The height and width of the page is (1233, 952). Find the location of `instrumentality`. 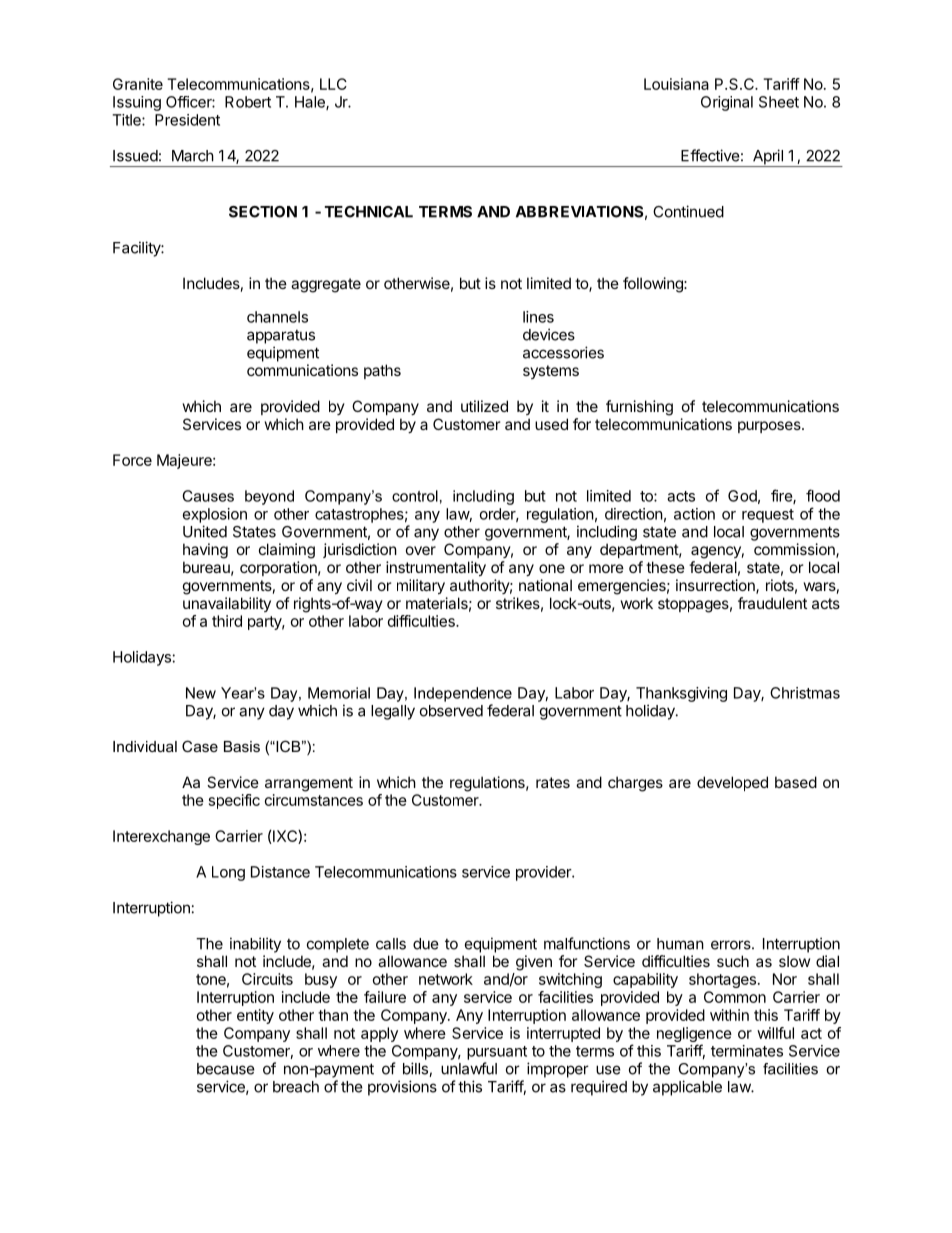

instrumentality is located at coordinates (436, 568).
